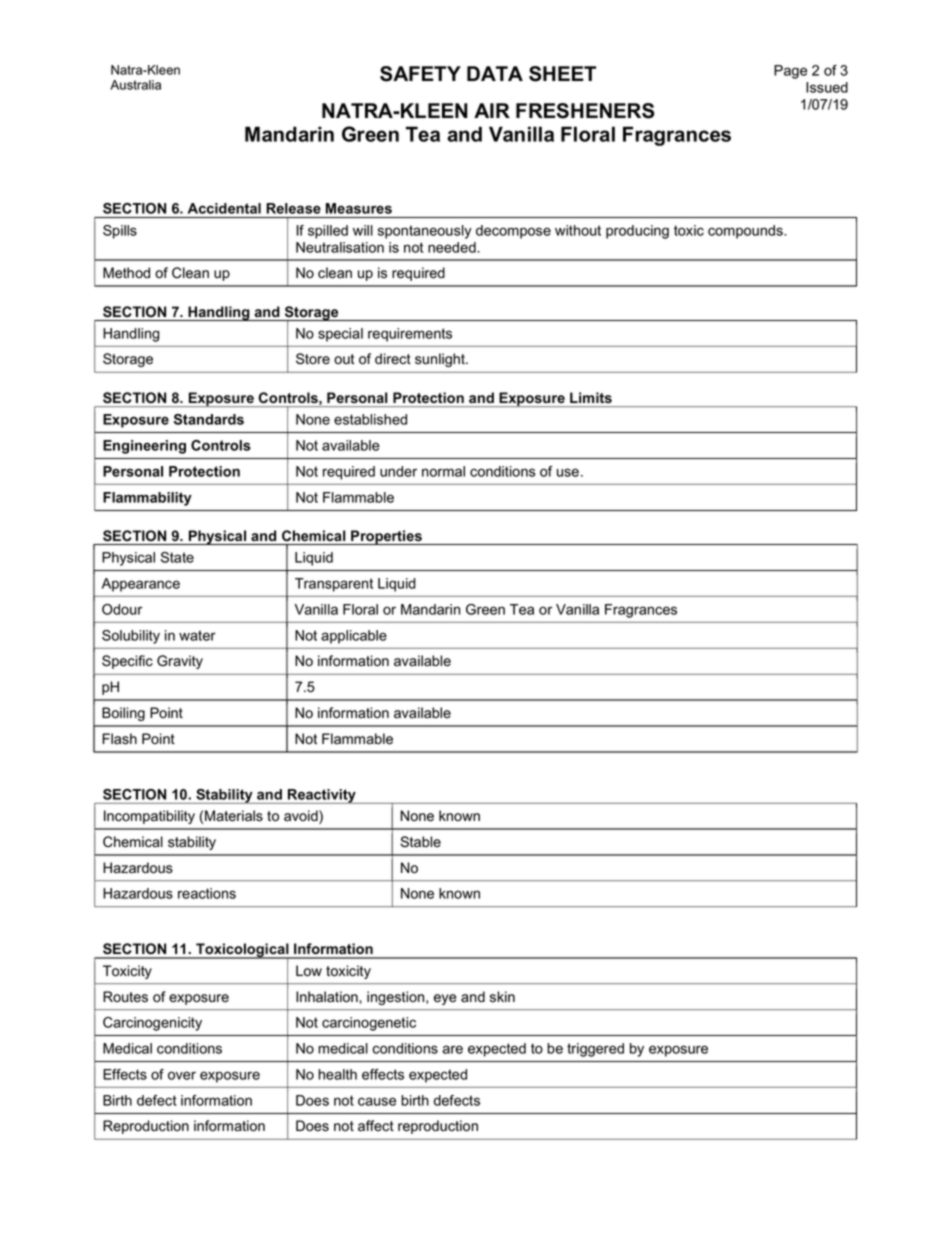  What do you see at coordinates (441, 360) in the screenshot?
I see `sunlight` at bounding box center [441, 360].
